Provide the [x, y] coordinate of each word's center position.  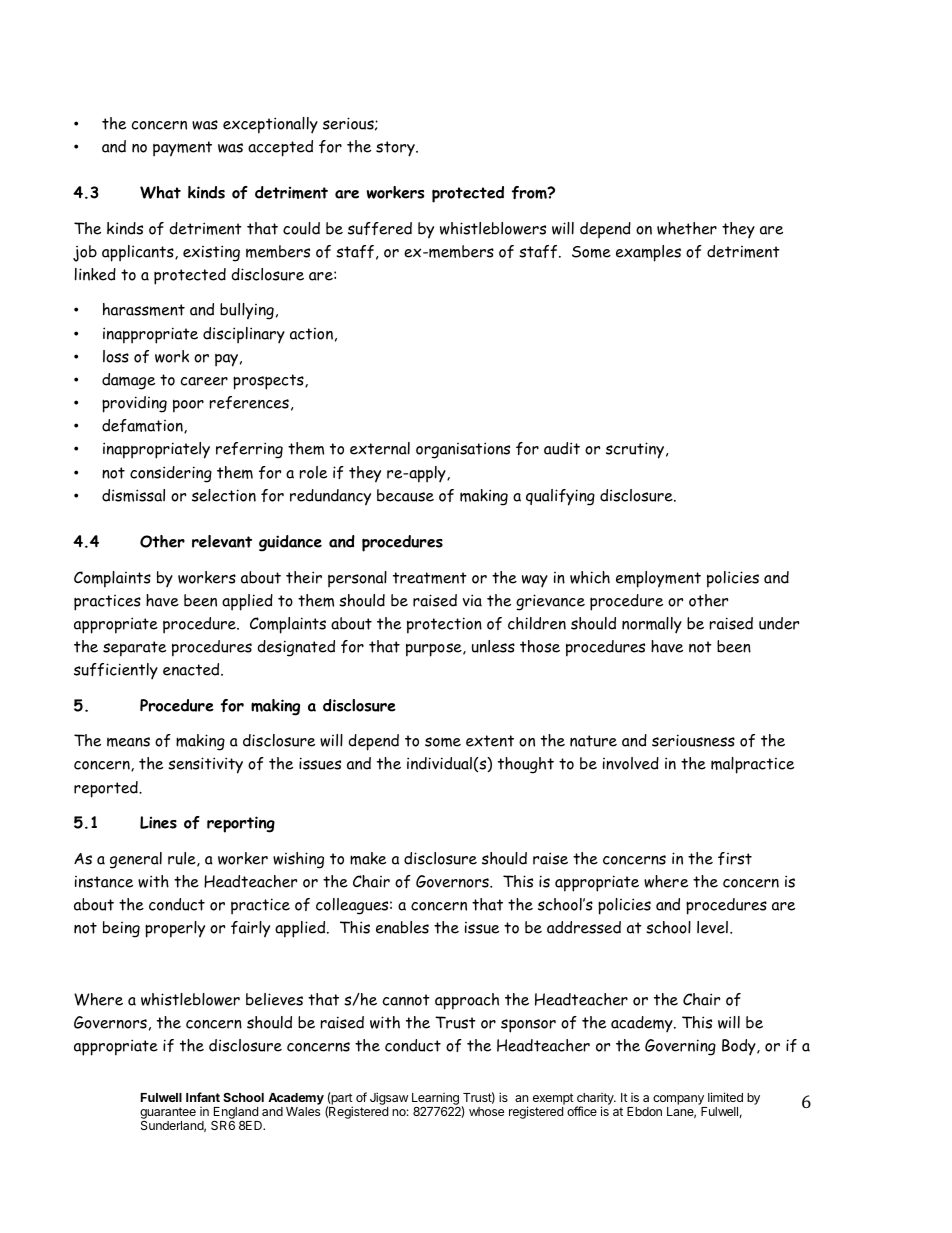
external [380, 448]
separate [134, 649]
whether [687, 228]
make [368, 858]
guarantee [168, 1114]
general [136, 860]
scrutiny [636, 450]
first [735, 858]
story [396, 149]
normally [652, 625]
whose [486, 1111]
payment [182, 149]
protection [444, 625]
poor [188, 406]
